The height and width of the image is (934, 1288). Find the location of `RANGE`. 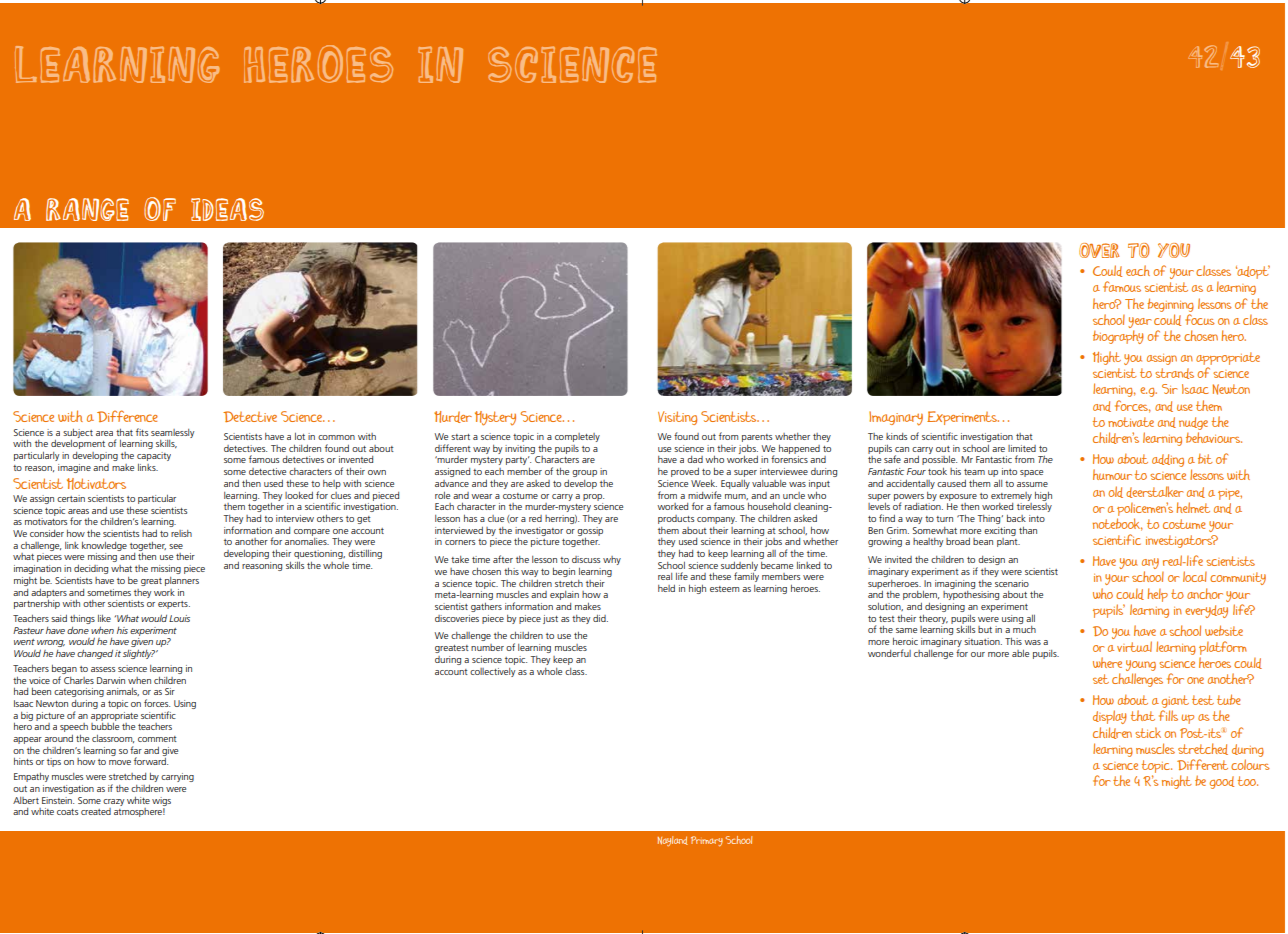

RANGE is located at coordinates (87, 209).
